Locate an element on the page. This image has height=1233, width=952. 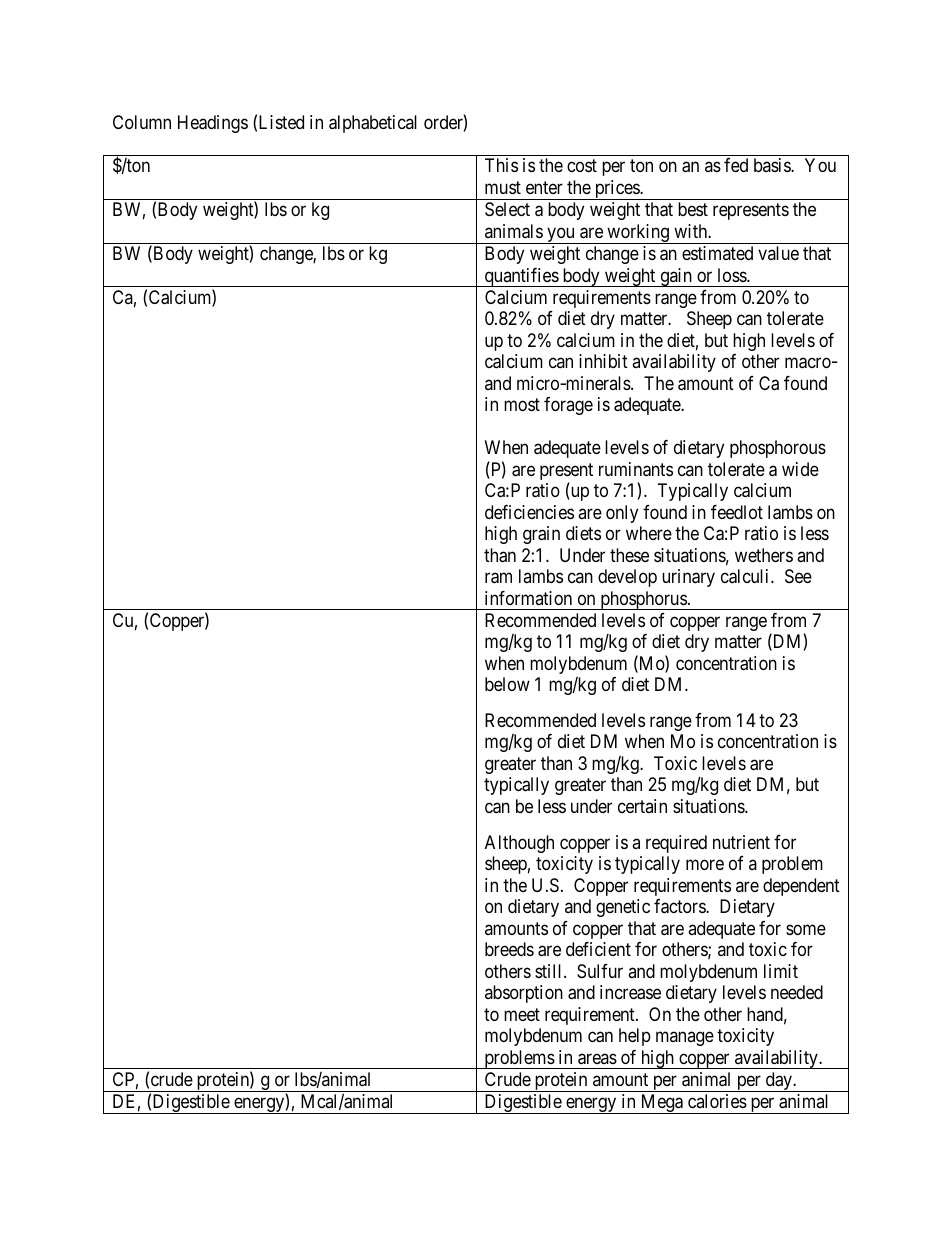
information is located at coordinates (528, 598).
